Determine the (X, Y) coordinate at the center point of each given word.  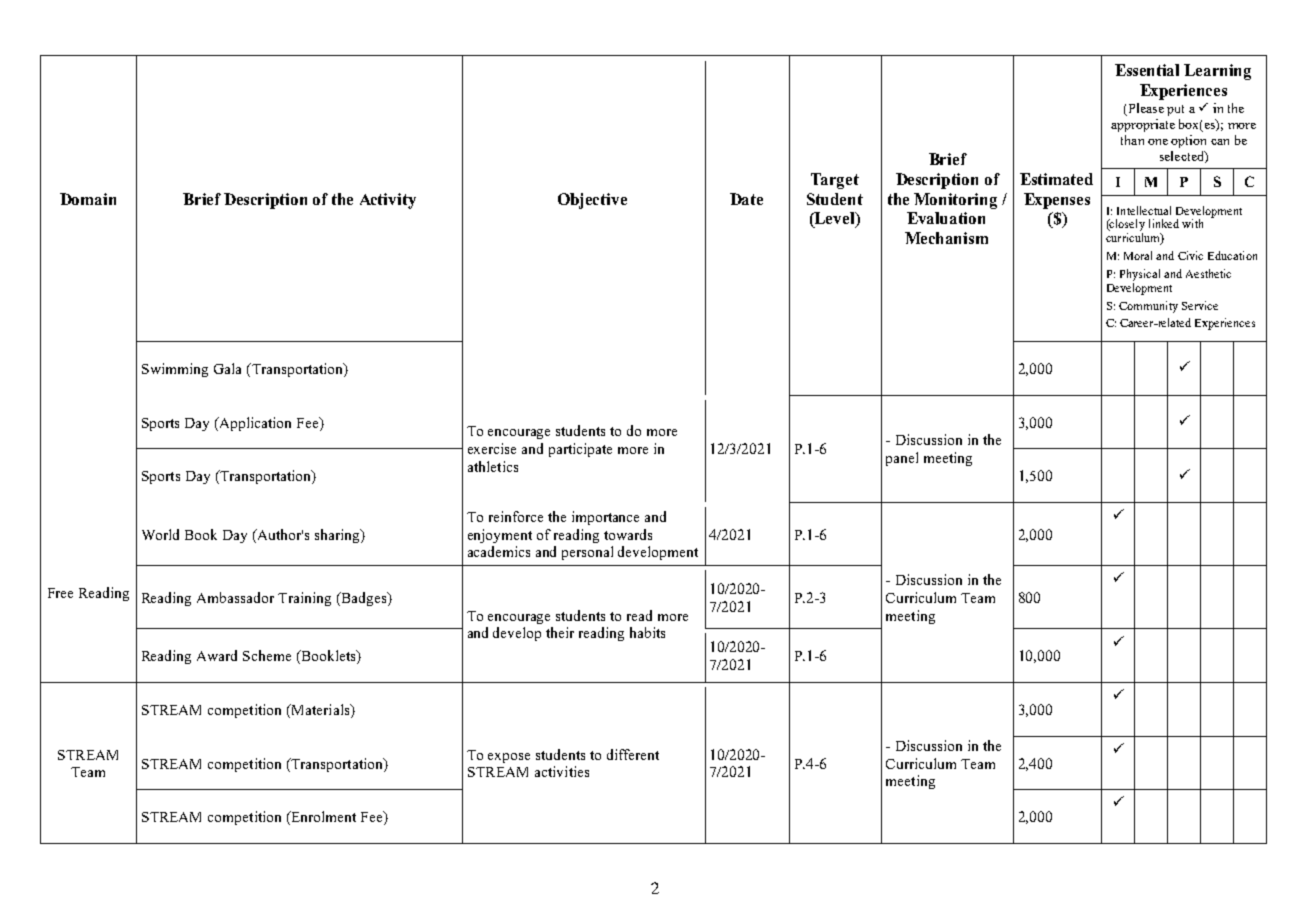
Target (835, 181)
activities (562, 771)
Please (1145, 109)
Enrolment (322, 818)
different (633, 754)
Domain (88, 199)
